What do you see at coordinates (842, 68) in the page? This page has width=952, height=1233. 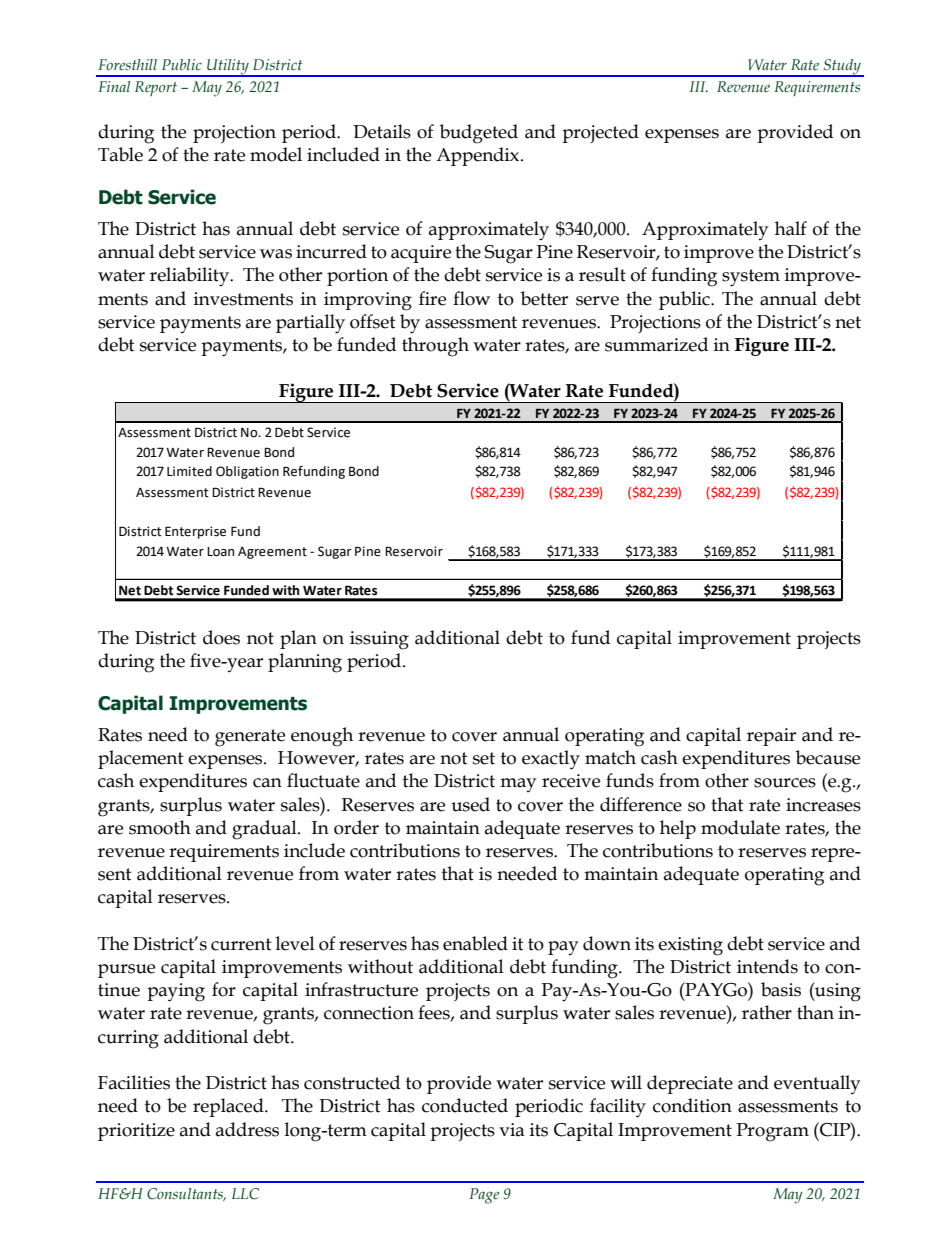 I see `Study` at bounding box center [842, 68].
